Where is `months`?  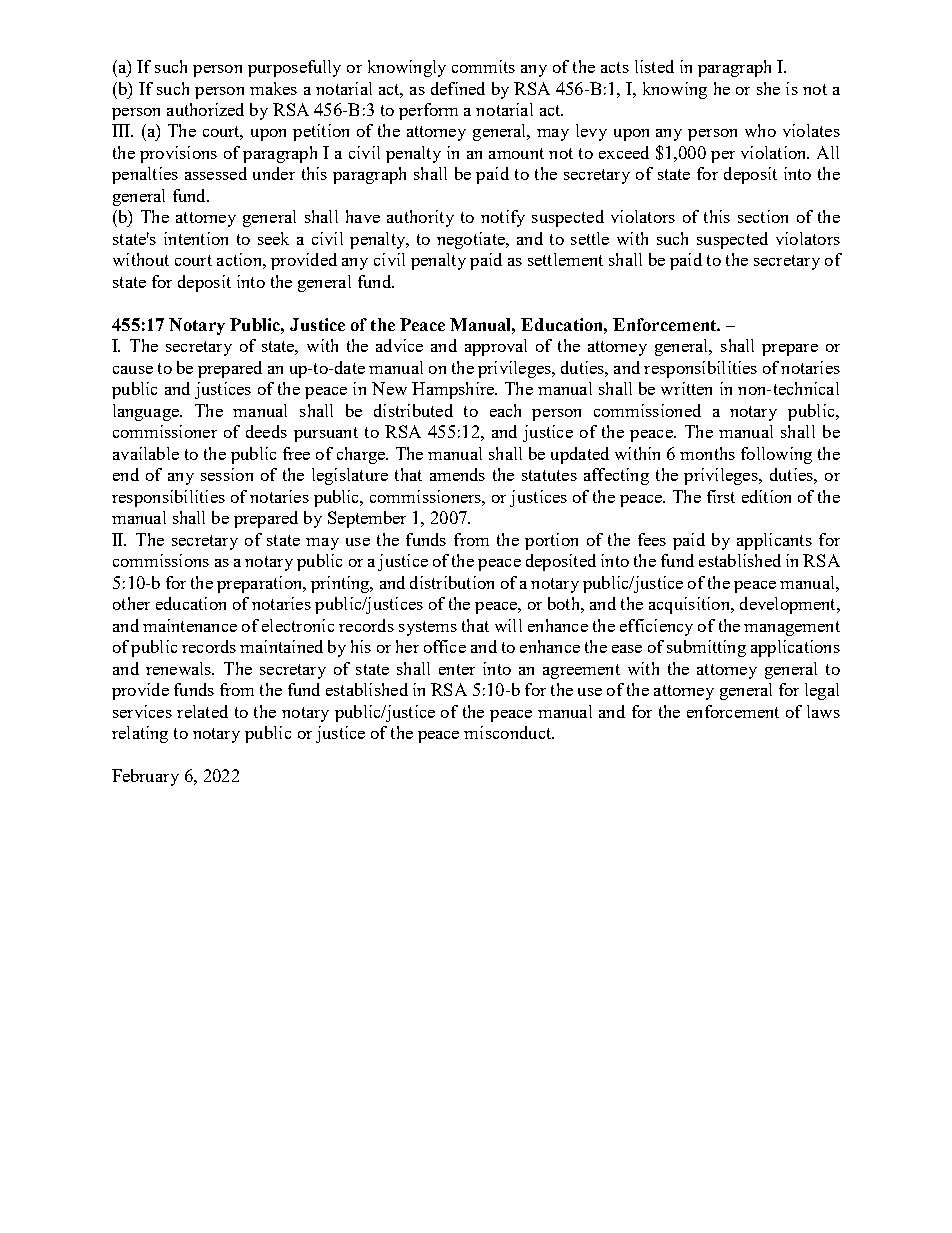 months is located at coordinates (707, 453).
